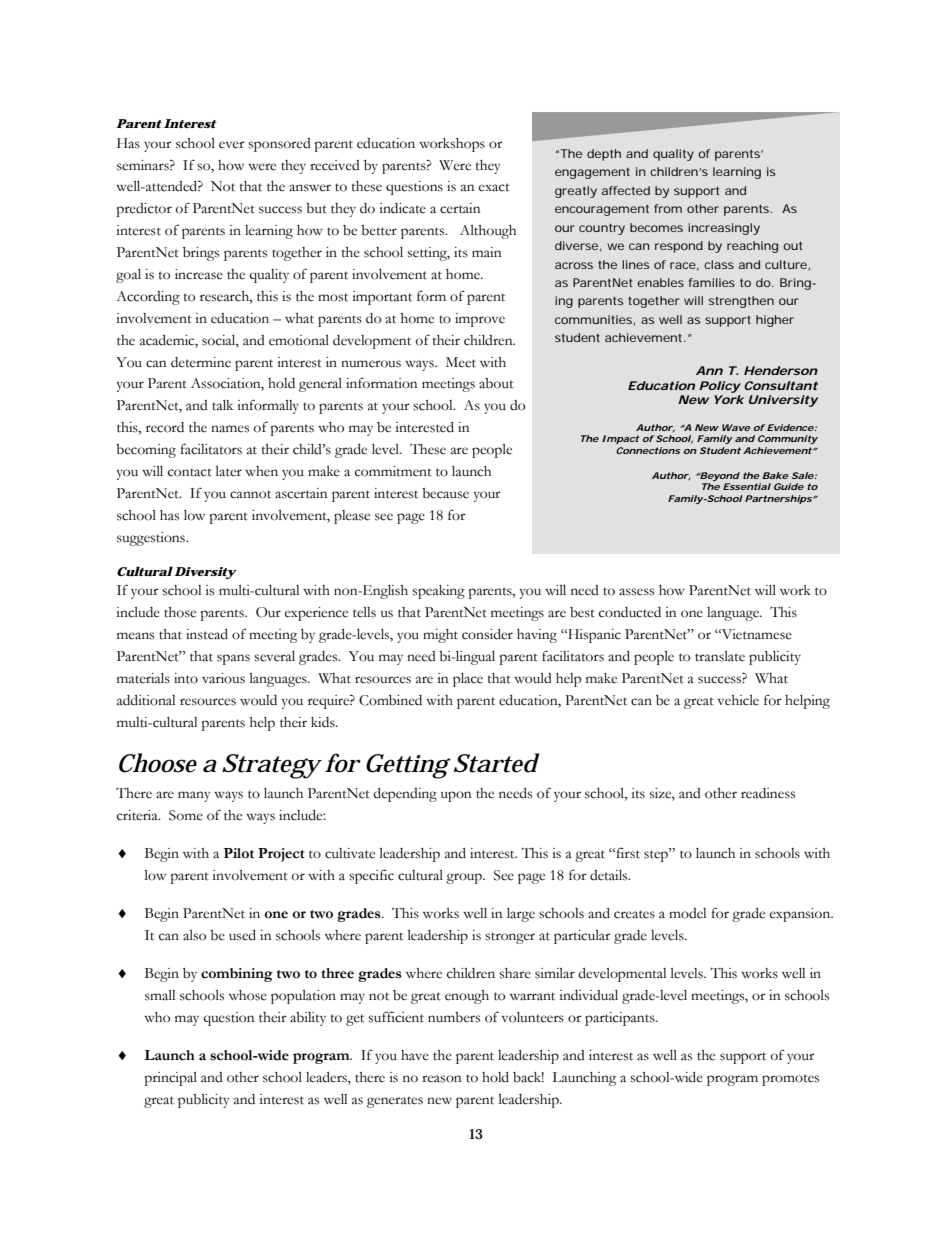  I want to click on promotes, so click(790, 1080).
